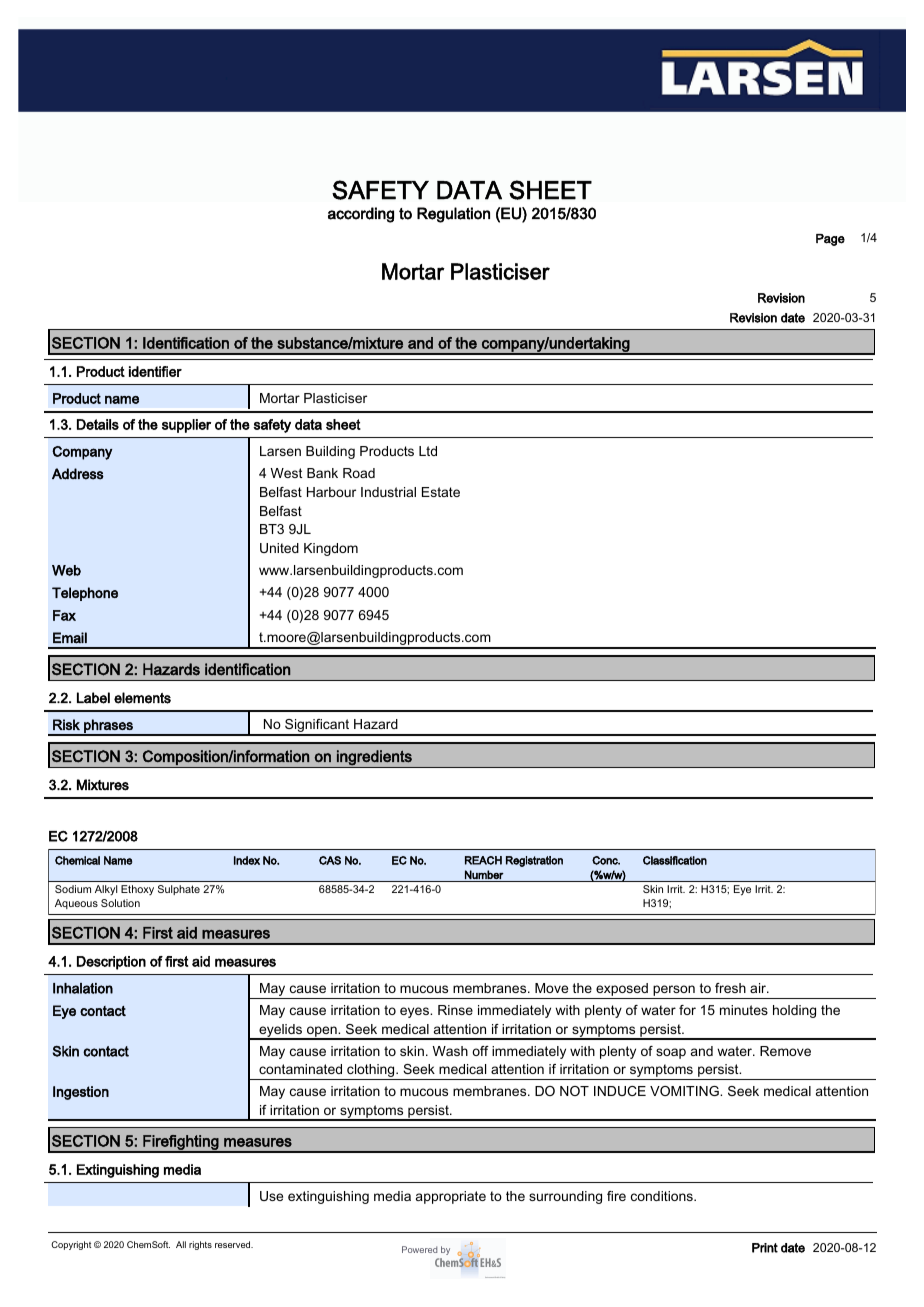 The width and height of the screenshot is (924, 1307). Describe the element at coordinates (830, 240) in the screenshot. I see `Page` at that location.
